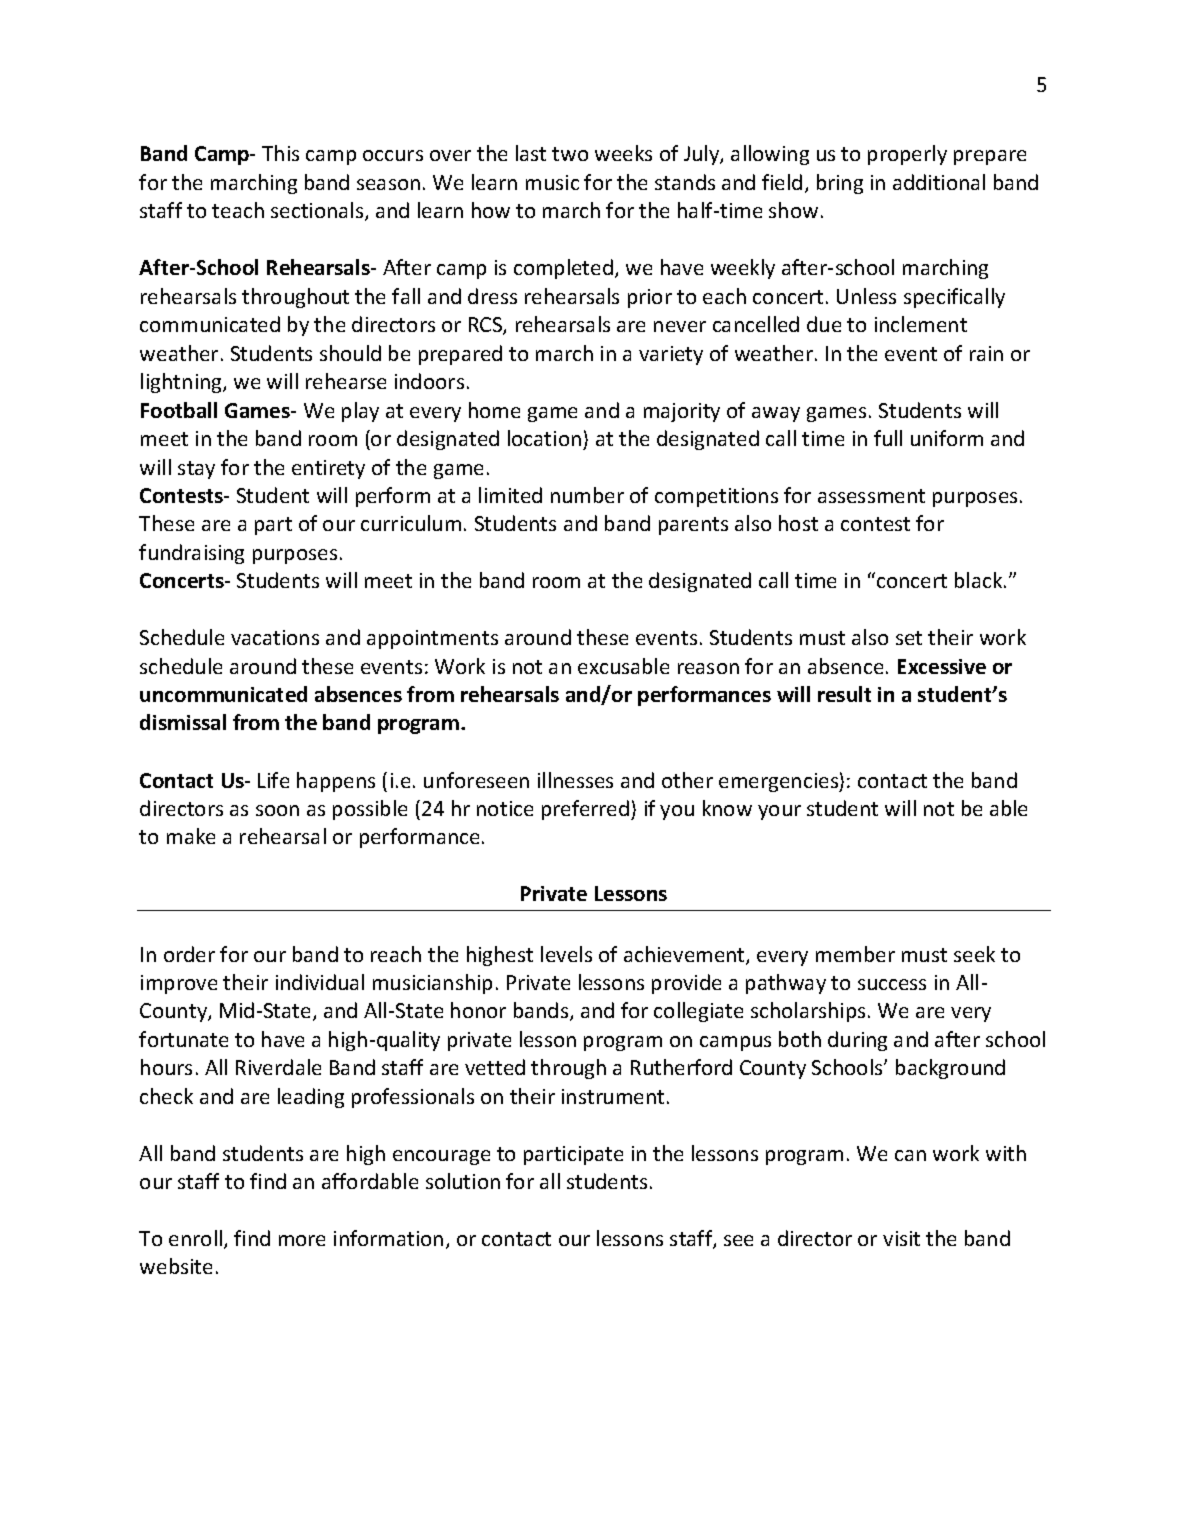 The image size is (1188, 1538). I want to click on result, so click(844, 694).
